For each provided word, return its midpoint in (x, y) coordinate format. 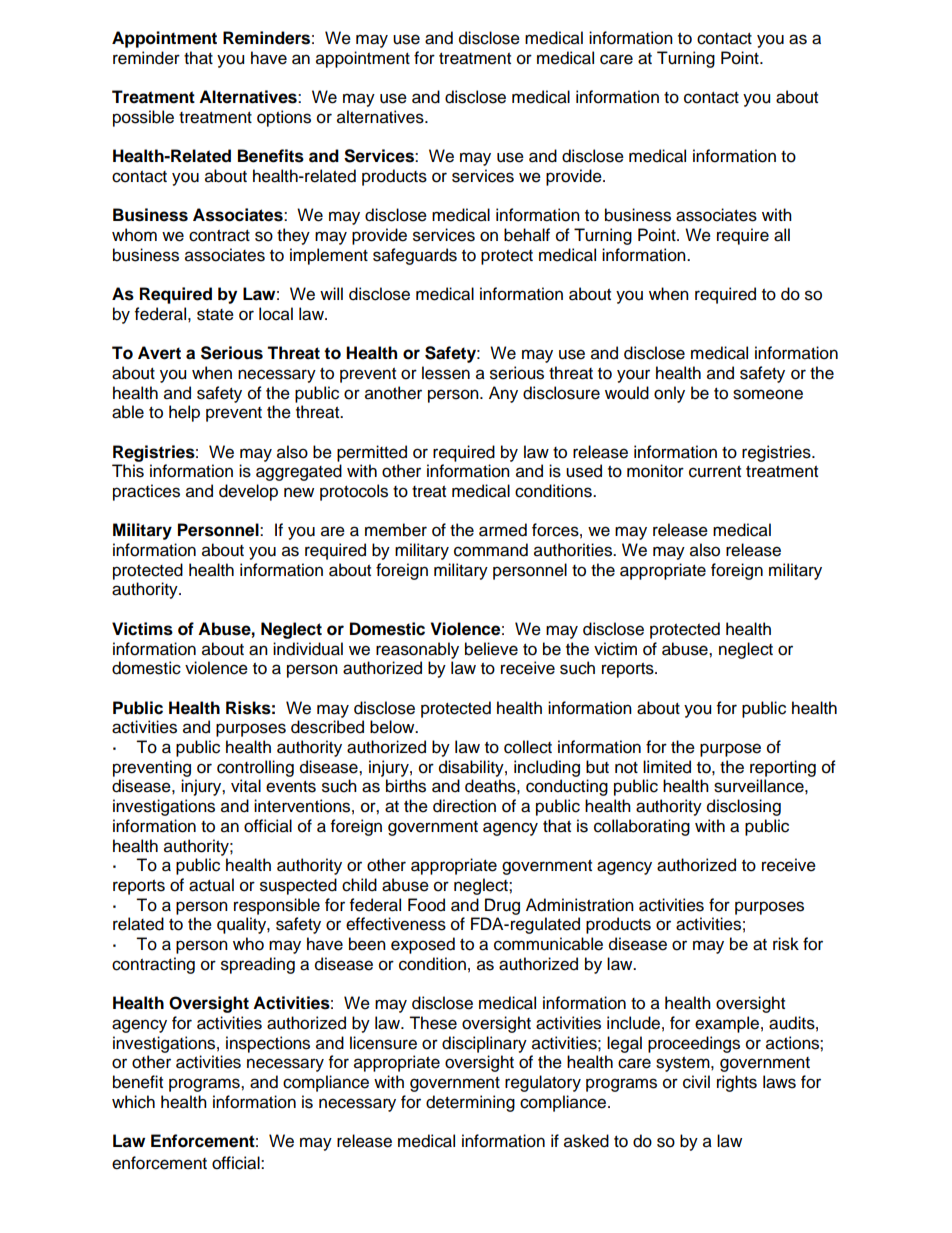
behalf (527, 235)
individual (308, 649)
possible (143, 118)
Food (426, 905)
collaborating (642, 827)
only (669, 394)
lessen (446, 373)
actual (211, 885)
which (133, 1102)
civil (696, 1082)
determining (470, 1103)
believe (491, 649)
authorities (574, 550)
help (184, 413)
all (782, 235)
